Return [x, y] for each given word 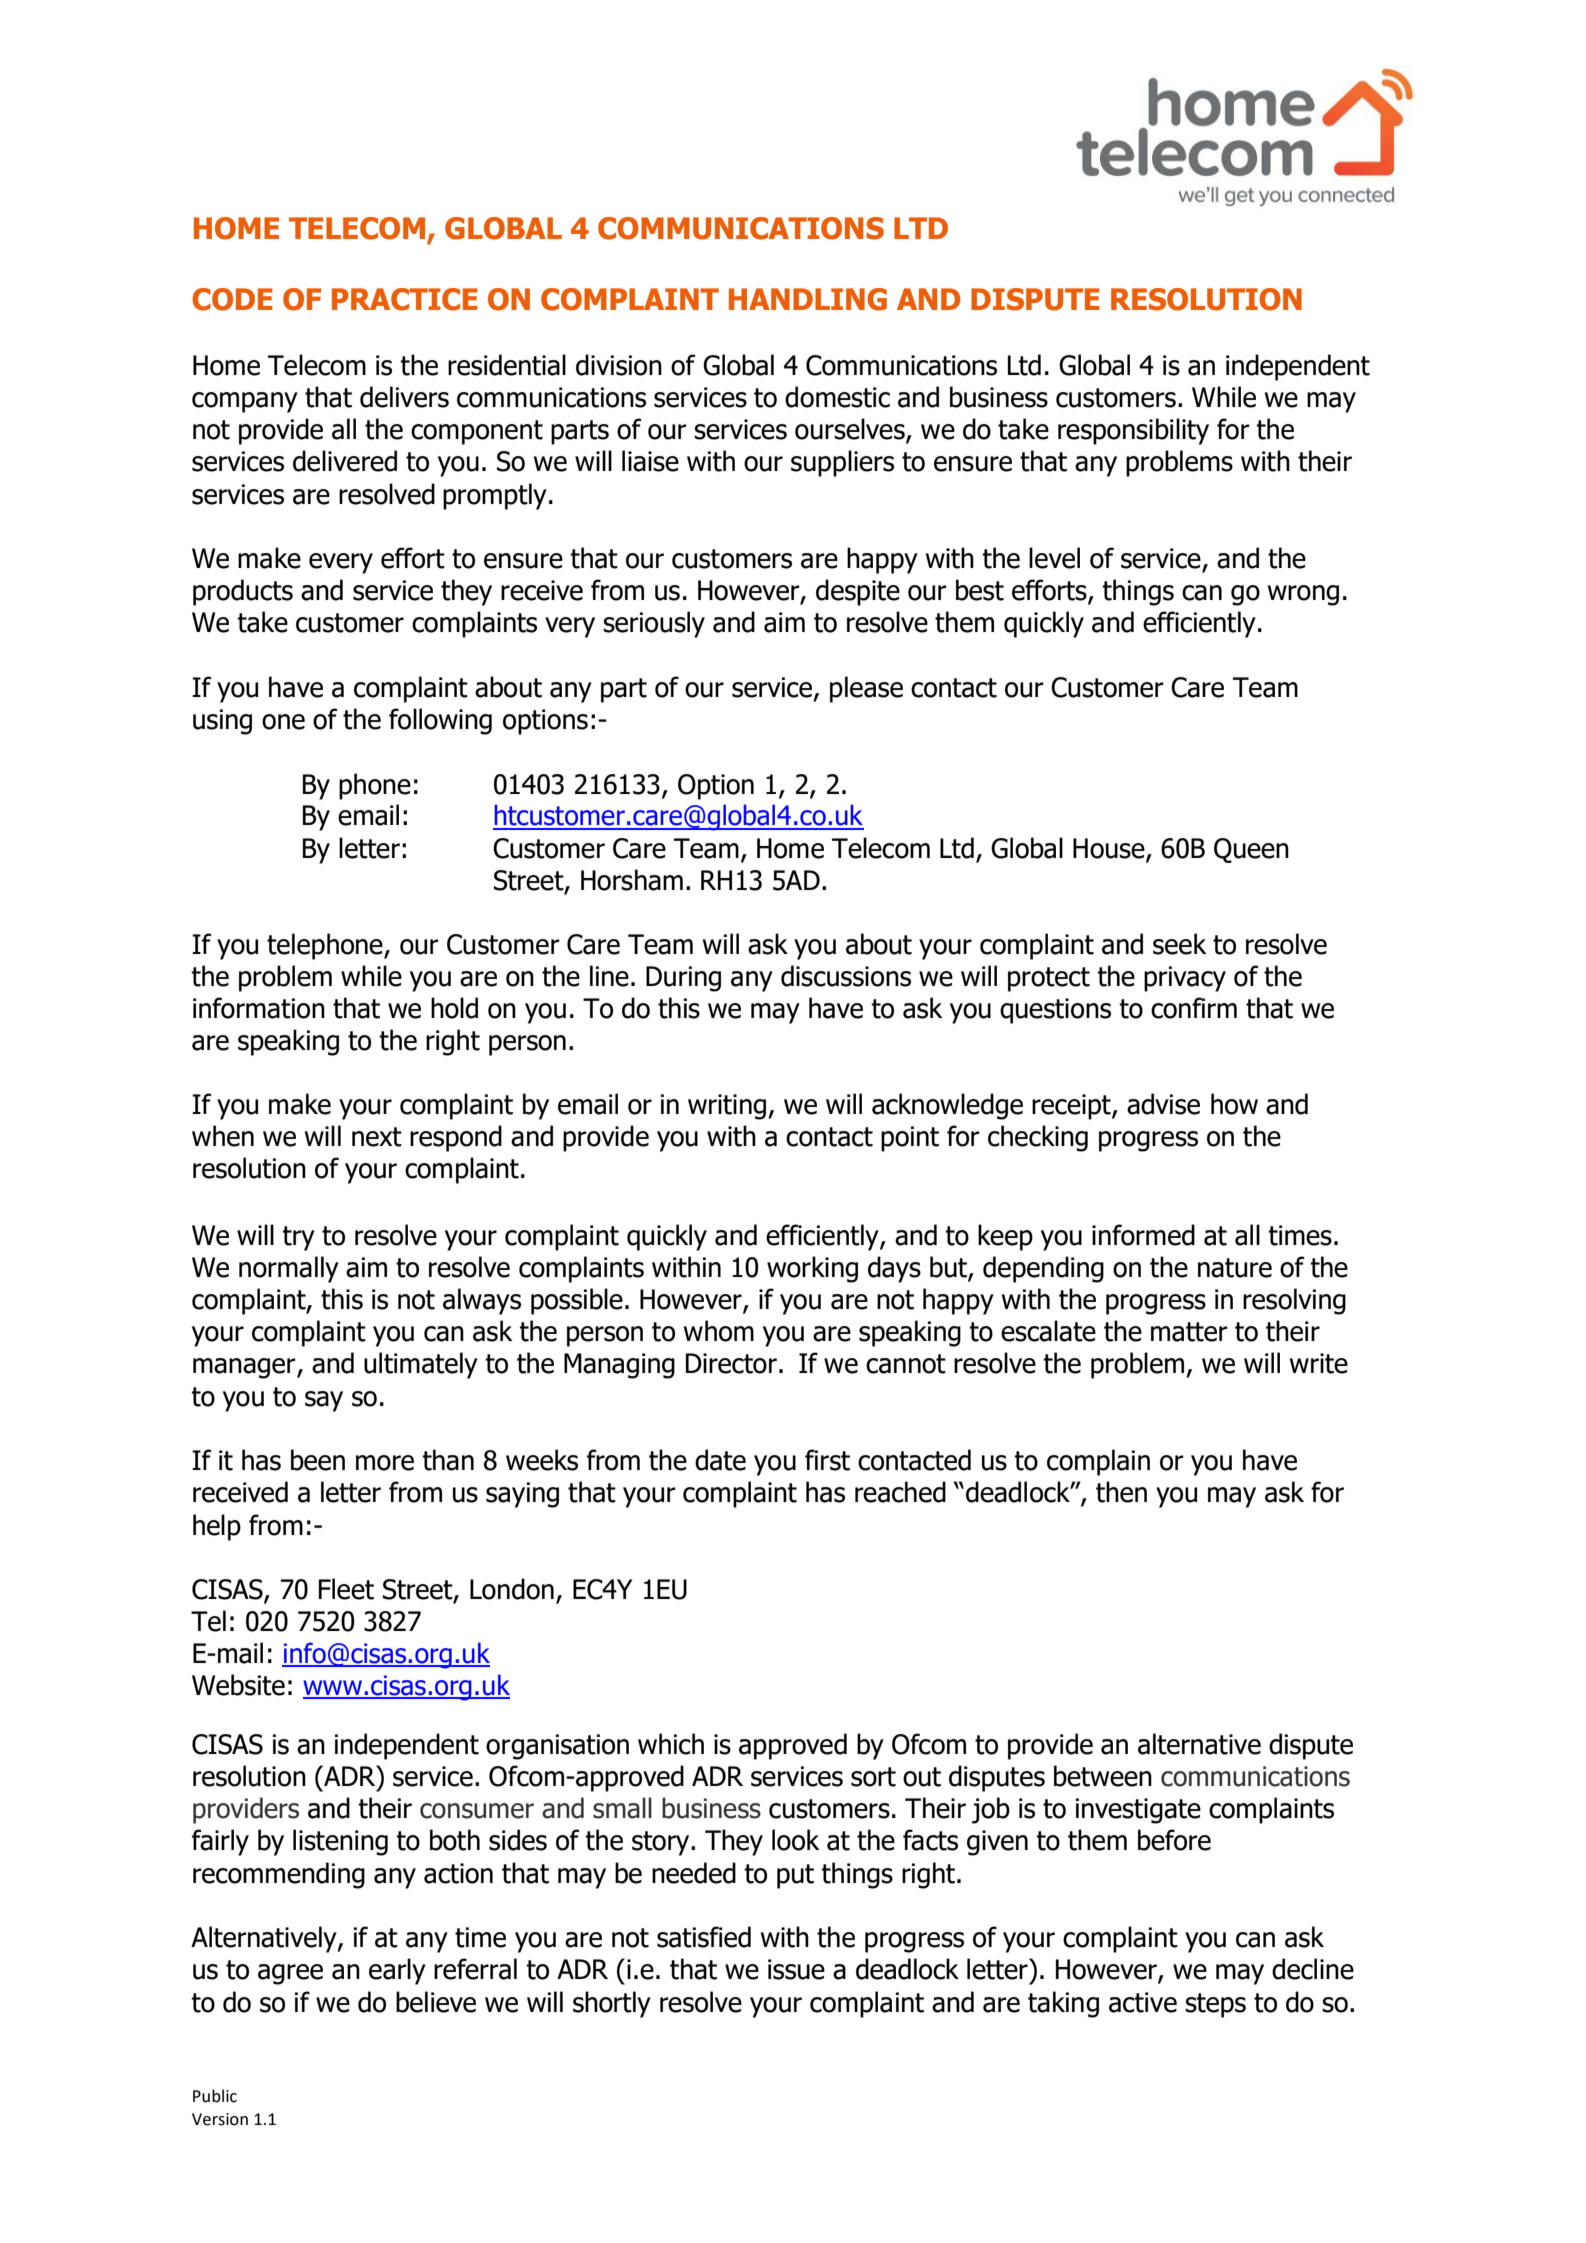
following [440, 721]
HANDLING [808, 299]
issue [796, 1969]
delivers [404, 397]
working [812, 1269]
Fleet [346, 1589]
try [298, 1238]
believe [436, 2002]
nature [1235, 1268]
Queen [1251, 850]
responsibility [1133, 431]
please [866, 689]
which [671, 1744]
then [1121, 1492]
